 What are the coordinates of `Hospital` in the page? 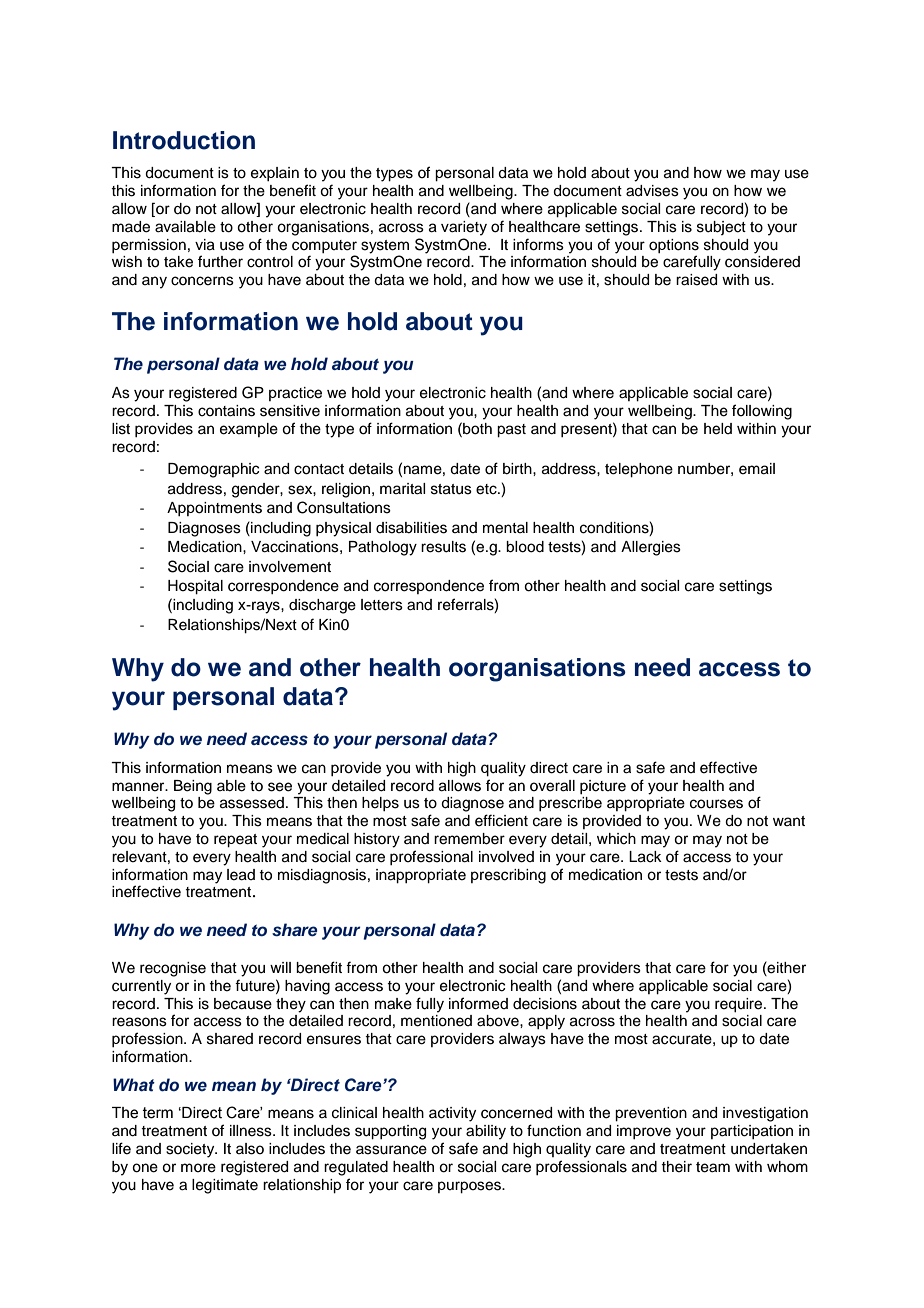 It's located at (195, 587).
